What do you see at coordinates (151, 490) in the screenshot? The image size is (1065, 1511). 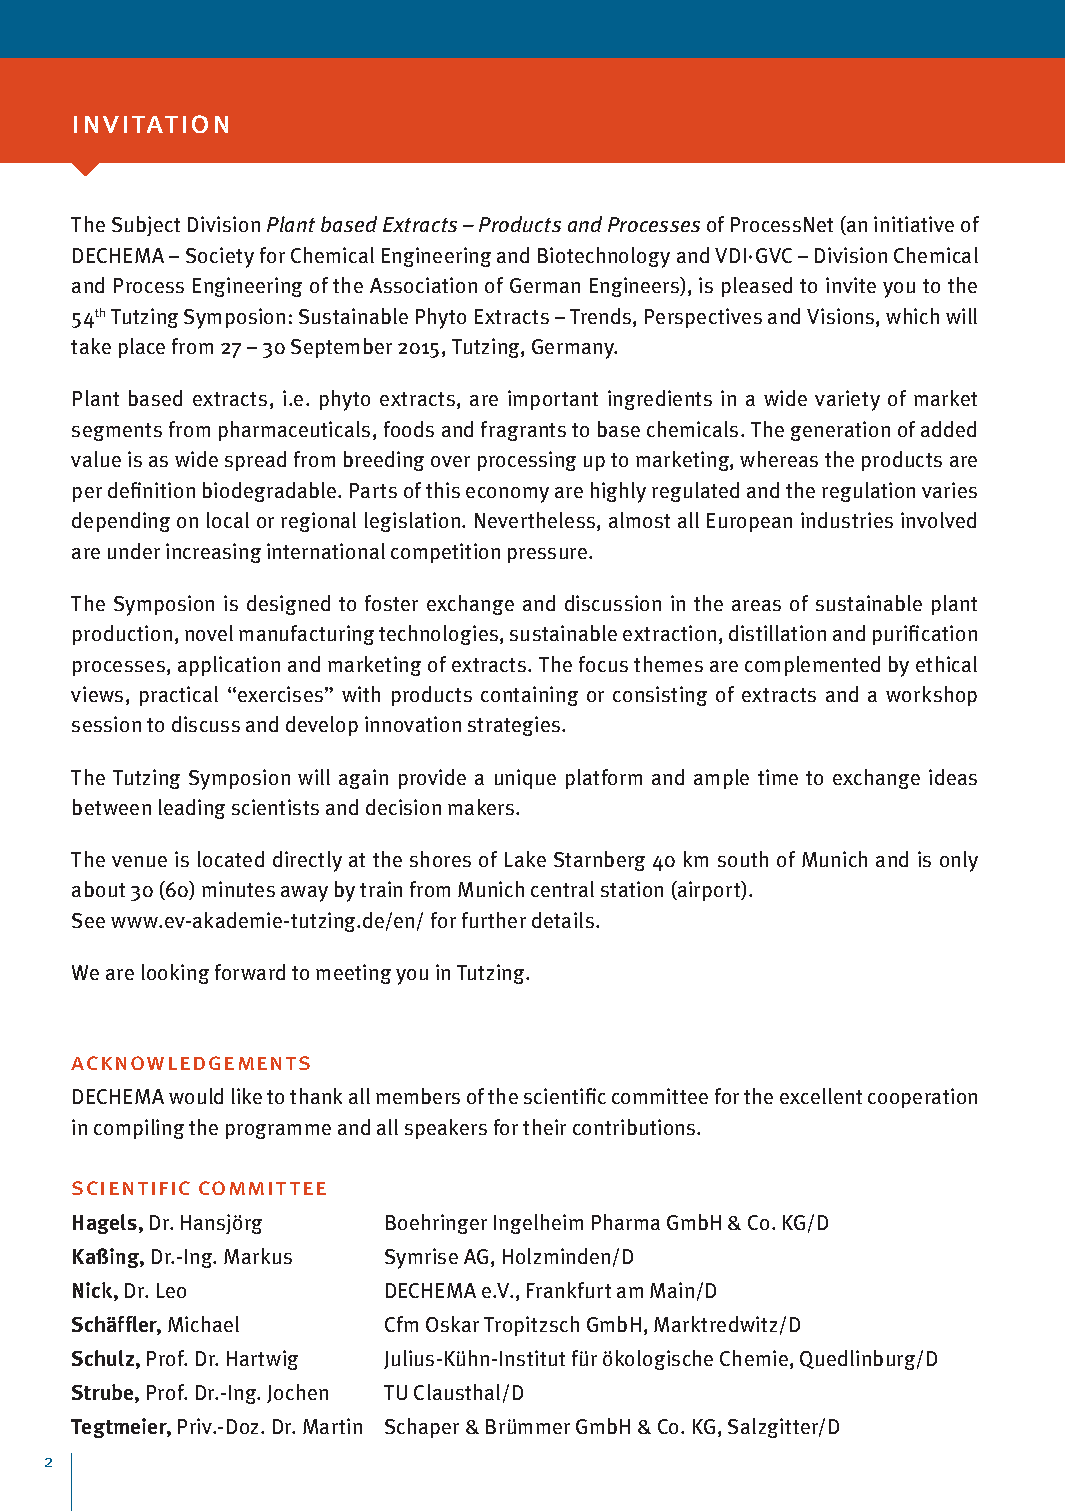 I see `definition` at bounding box center [151, 490].
